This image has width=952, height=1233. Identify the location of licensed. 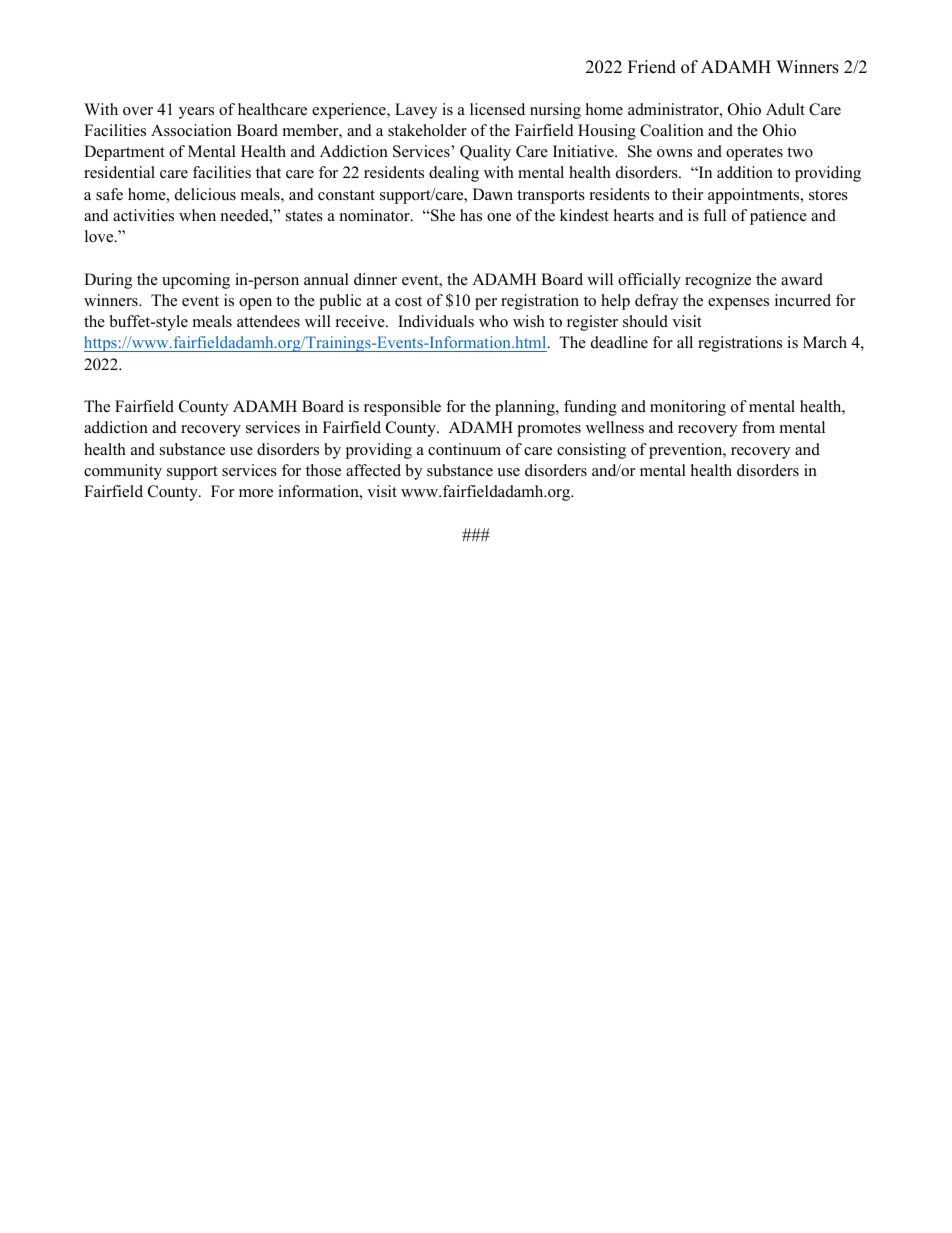
(497, 109).
